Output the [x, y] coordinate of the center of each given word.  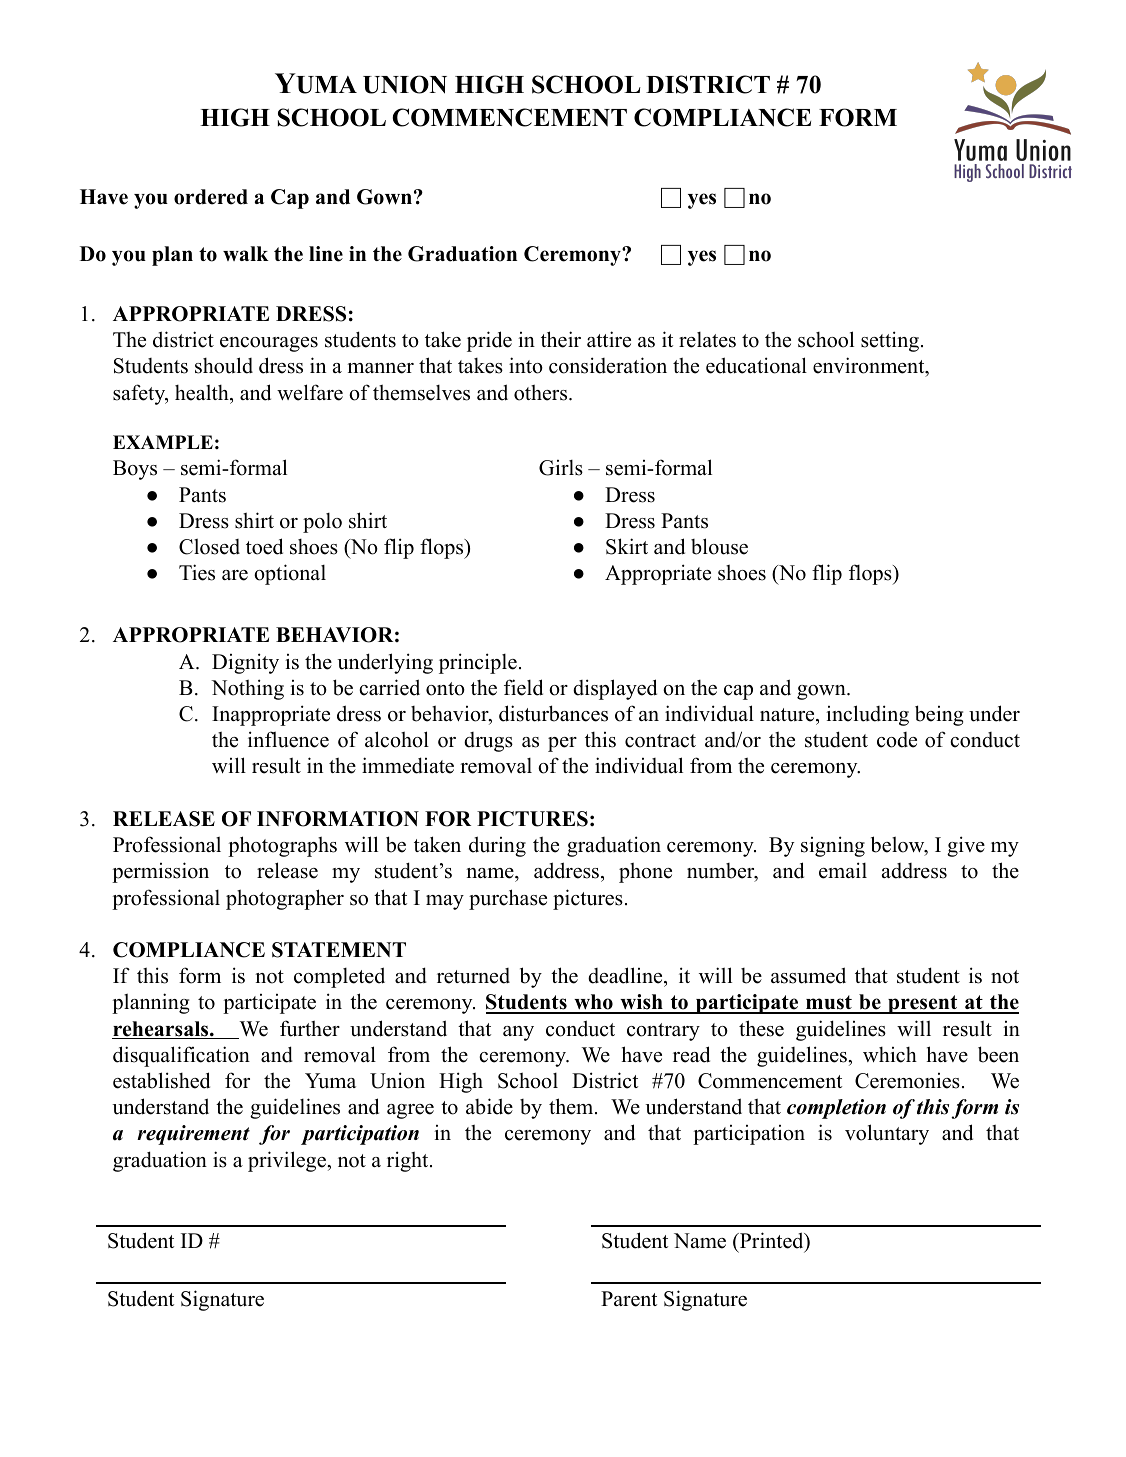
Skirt [627, 546]
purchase [508, 899]
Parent [629, 1299]
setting [890, 341]
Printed [771, 1241]
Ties [197, 572]
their [561, 339]
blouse [719, 546]
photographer [285, 899]
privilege [288, 1161]
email [843, 870]
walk [246, 253]
